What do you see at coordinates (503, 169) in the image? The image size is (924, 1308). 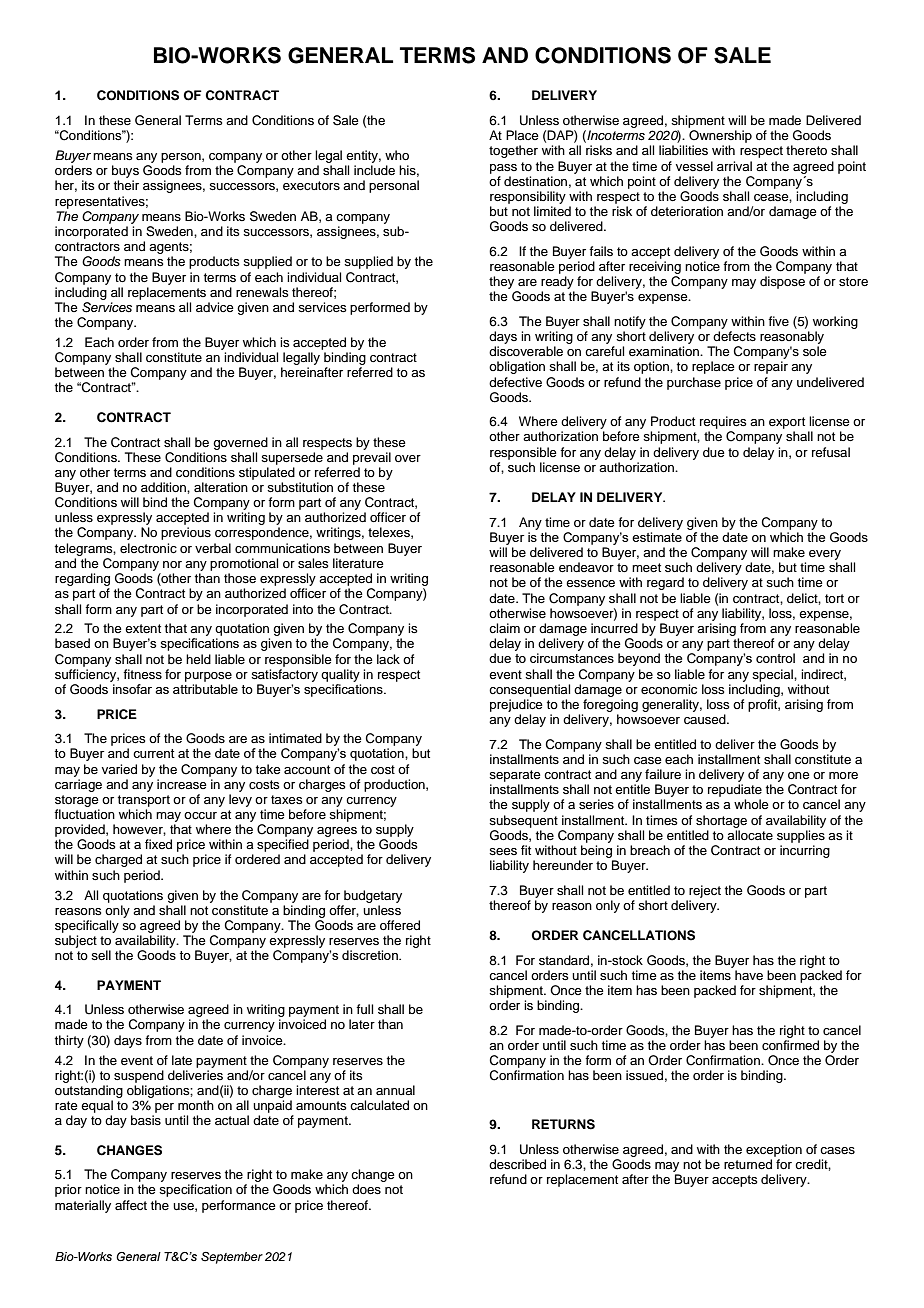 I see `pass` at bounding box center [503, 169].
